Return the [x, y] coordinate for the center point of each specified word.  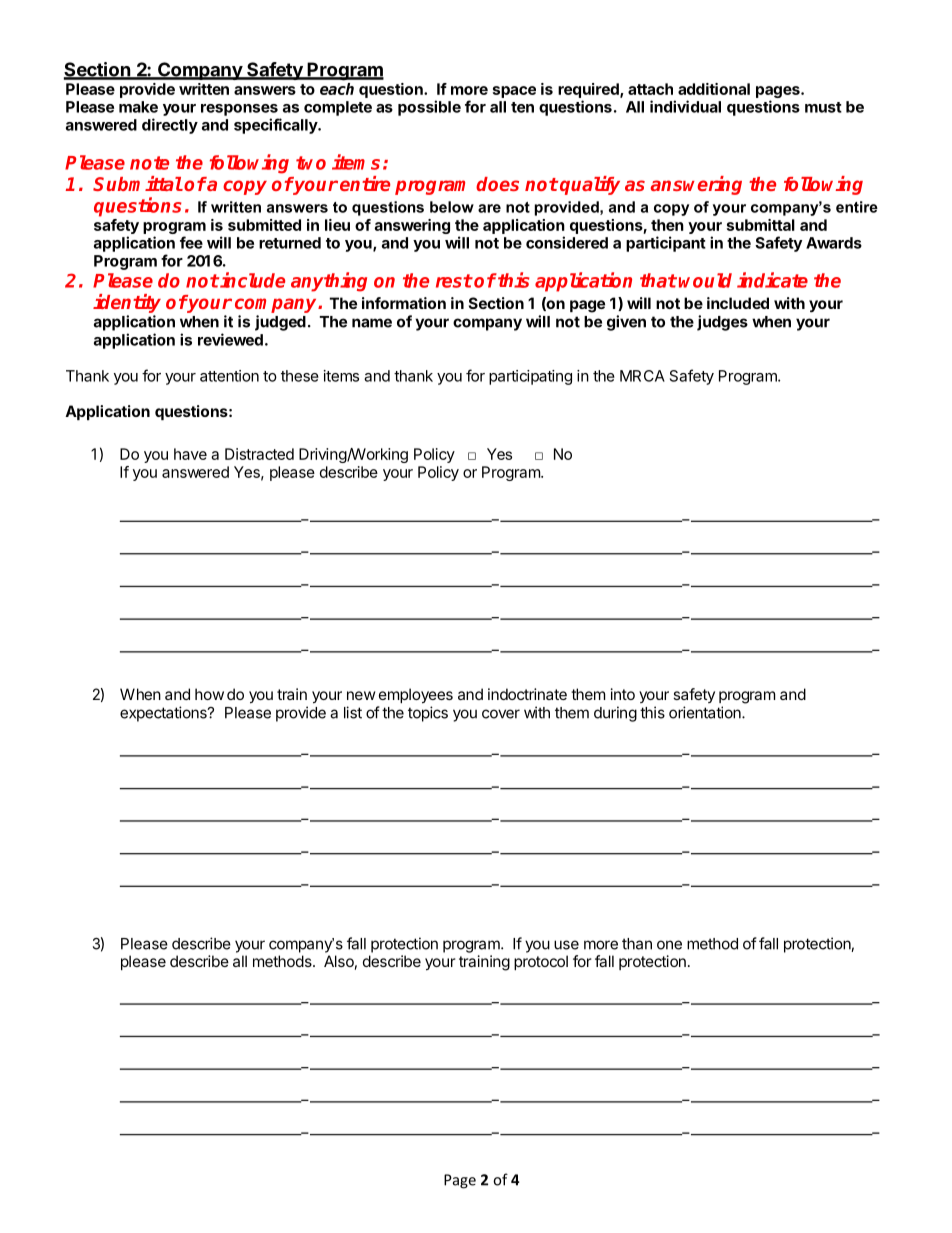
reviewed [230, 339]
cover [501, 714]
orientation [706, 712]
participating [530, 377]
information [404, 303]
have [190, 454]
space [514, 92]
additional [714, 89]
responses [239, 110]
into [623, 694]
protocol [541, 962]
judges [722, 323]
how [209, 694]
